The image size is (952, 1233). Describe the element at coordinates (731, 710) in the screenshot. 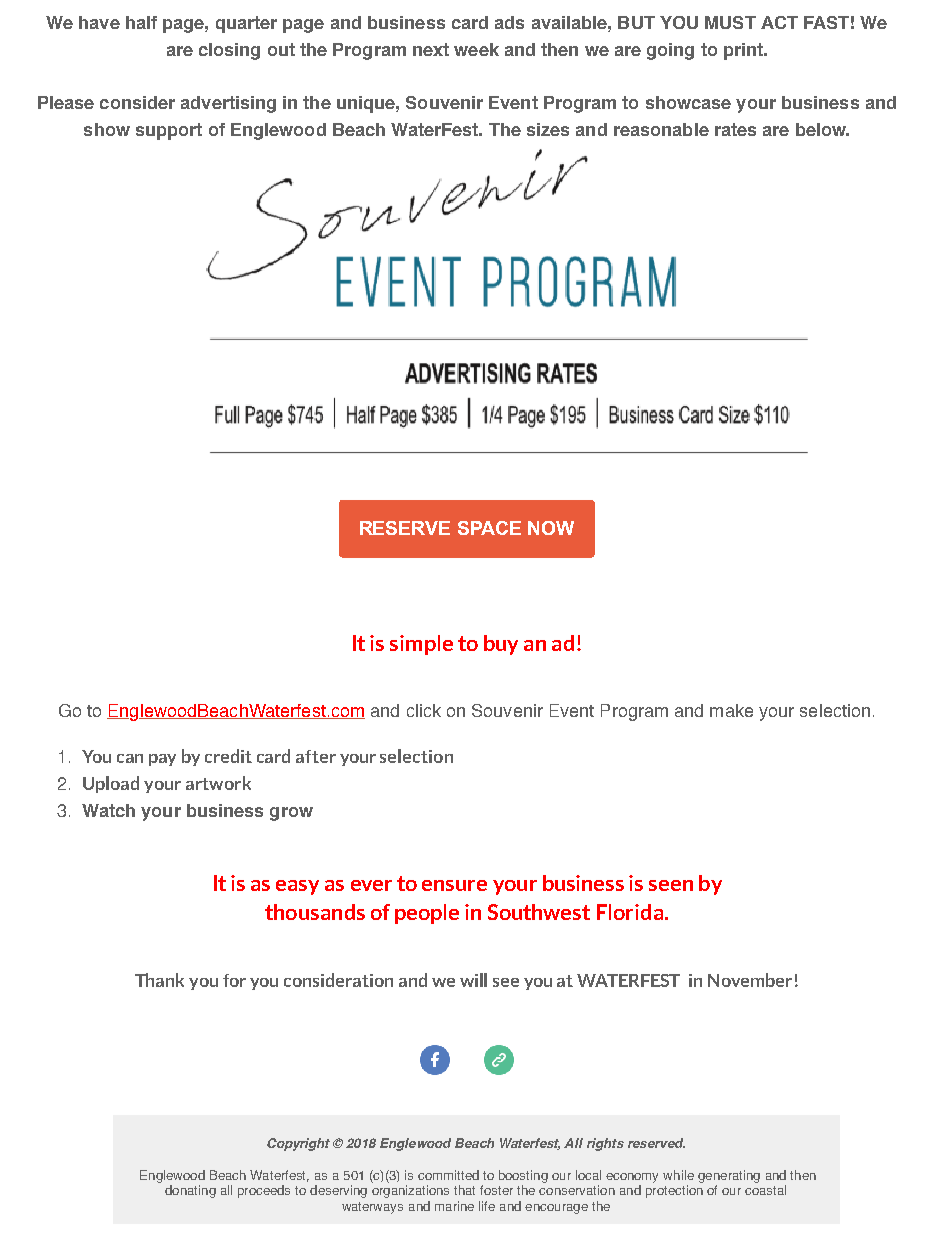

I see `make` at that location.
